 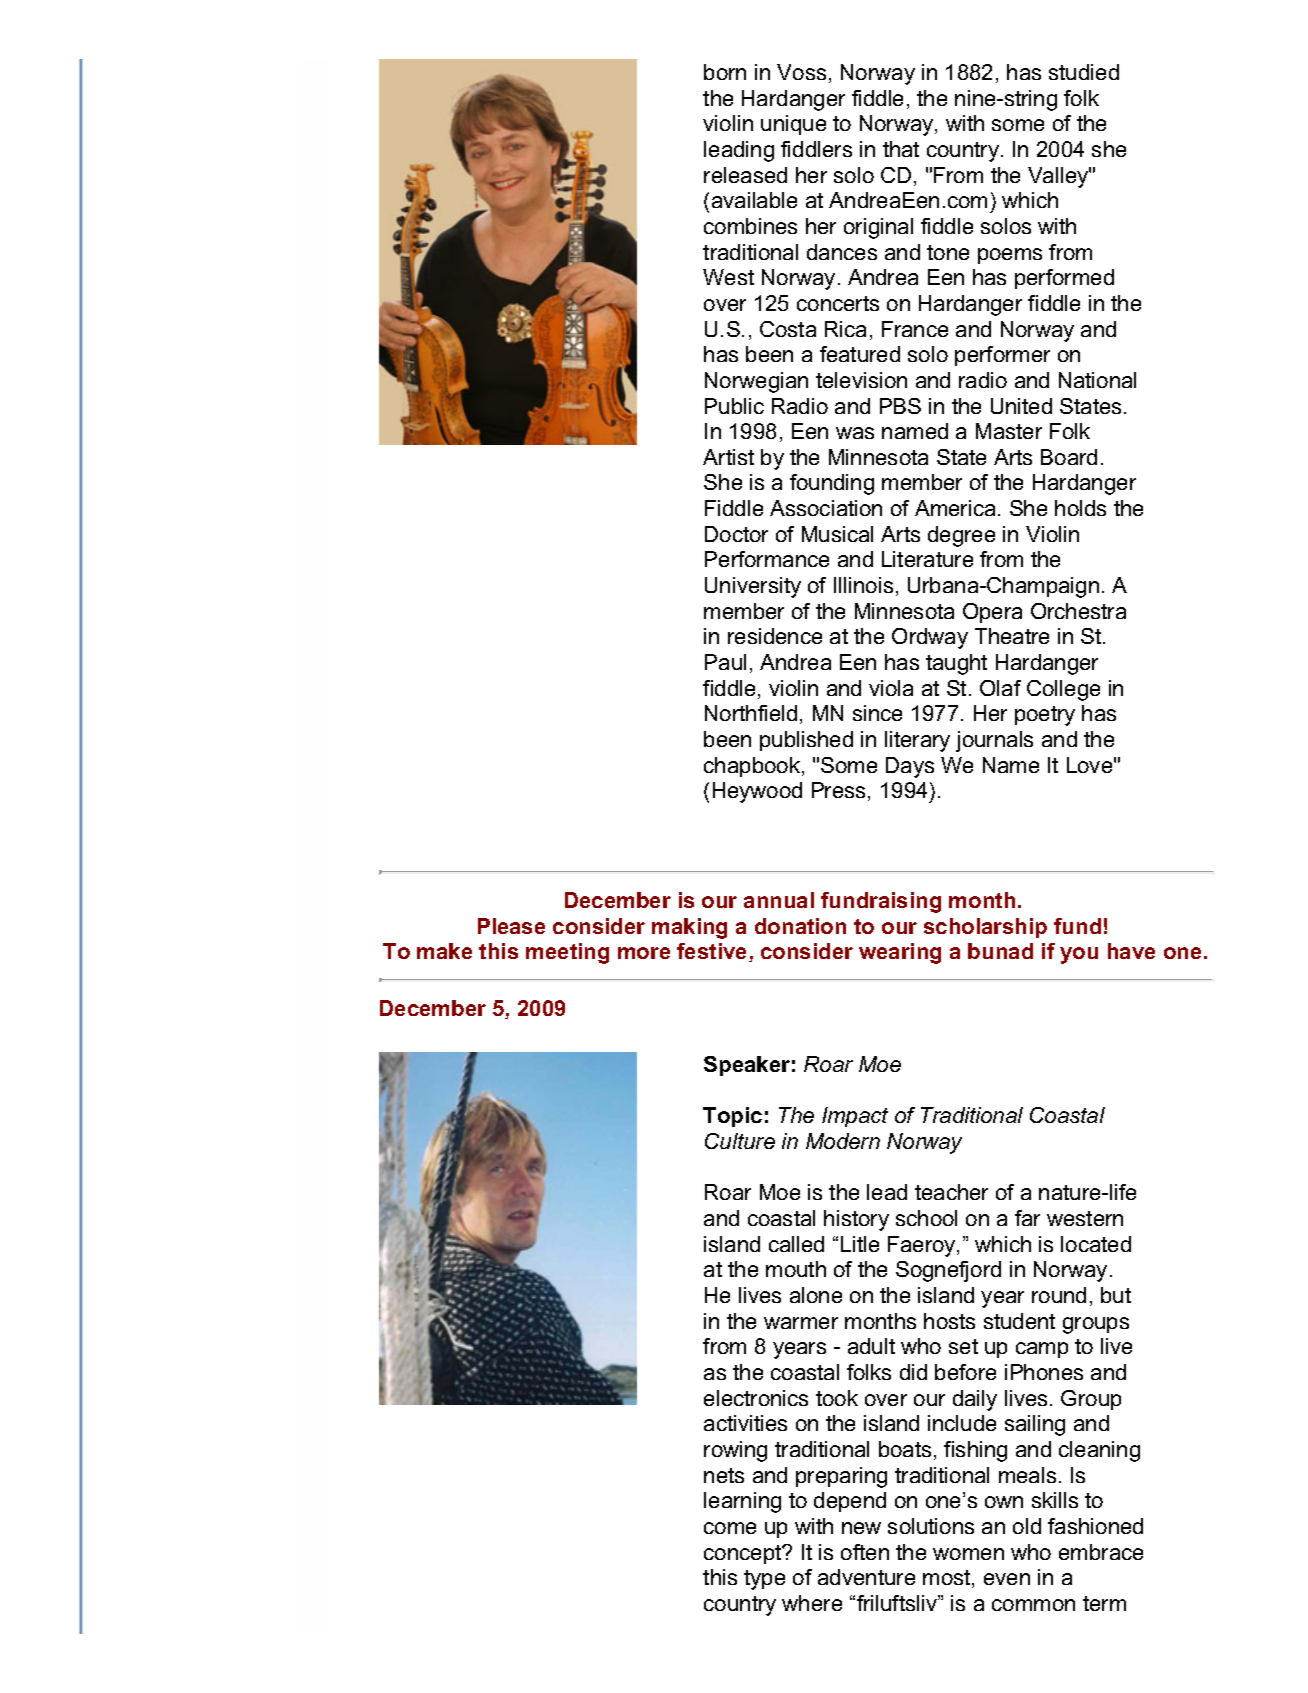 I want to click on unique, so click(x=793, y=125).
